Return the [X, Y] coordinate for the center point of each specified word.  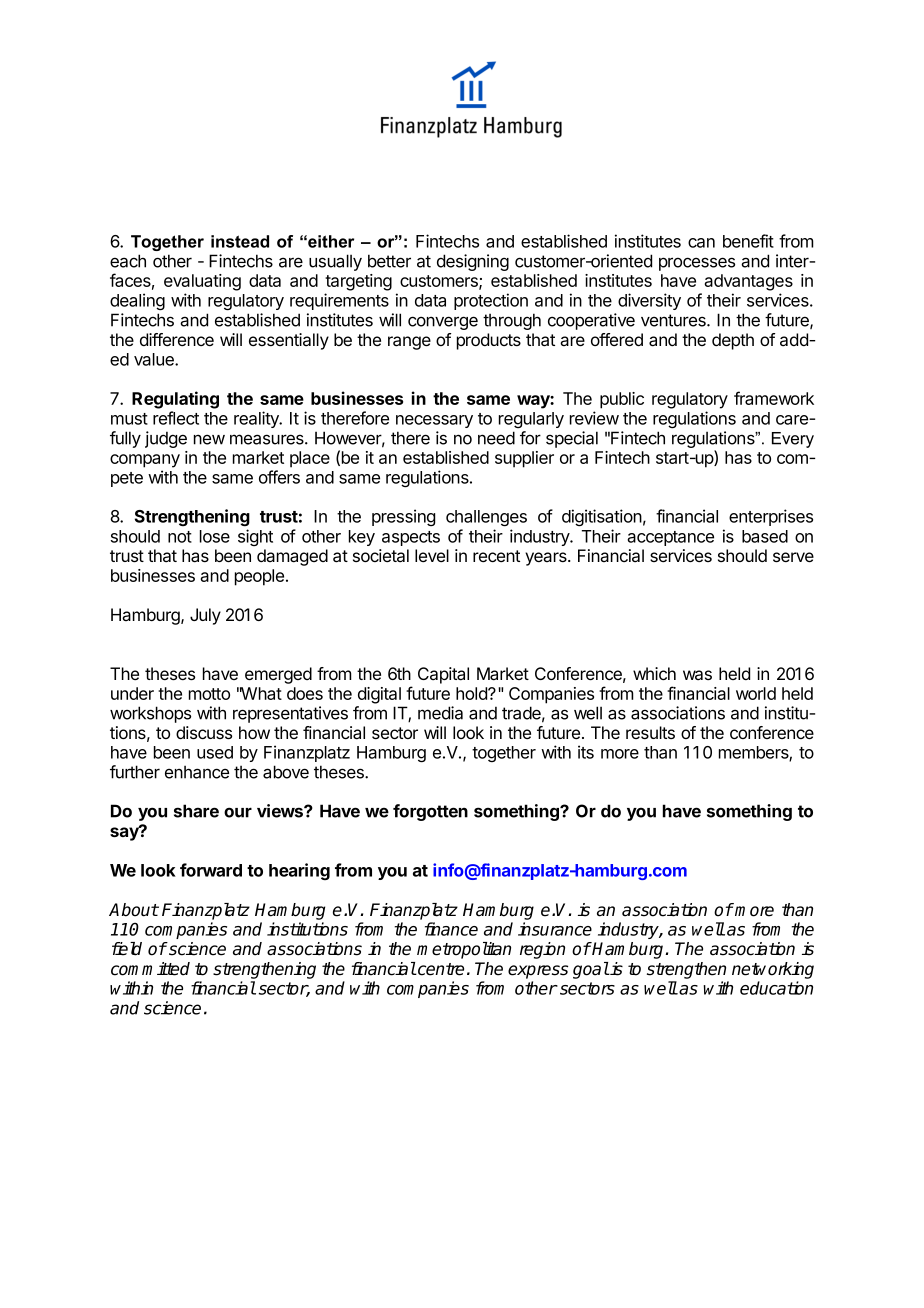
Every [793, 440]
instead [240, 241]
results [650, 732]
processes [697, 264]
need [496, 438]
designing [473, 262]
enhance [197, 772]
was [697, 675]
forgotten [430, 812]
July [205, 616]
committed [150, 969]
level [432, 555]
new [209, 439]
